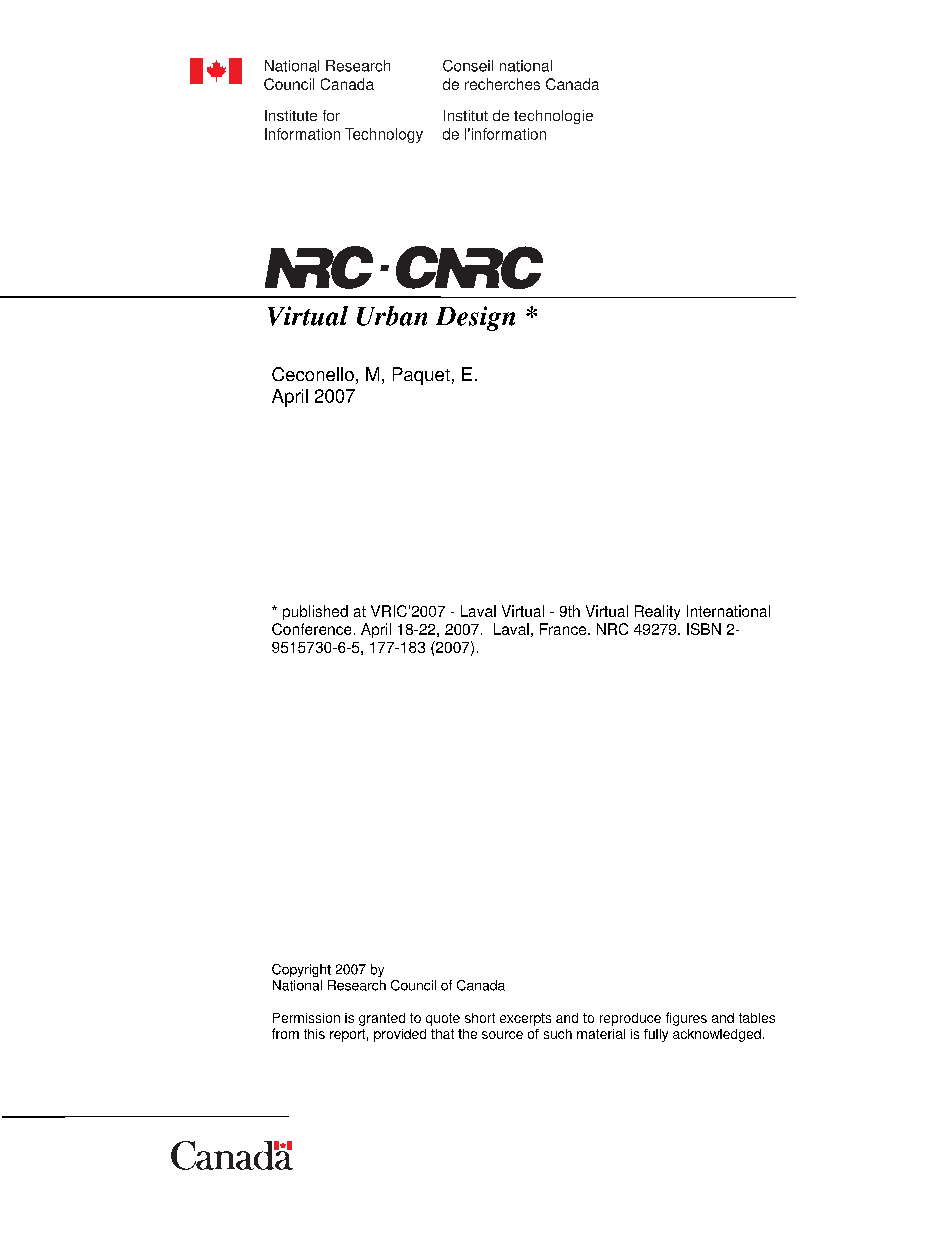  What do you see at coordinates (384, 135) in the screenshot?
I see `Technology` at bounding box center [384, 135].
